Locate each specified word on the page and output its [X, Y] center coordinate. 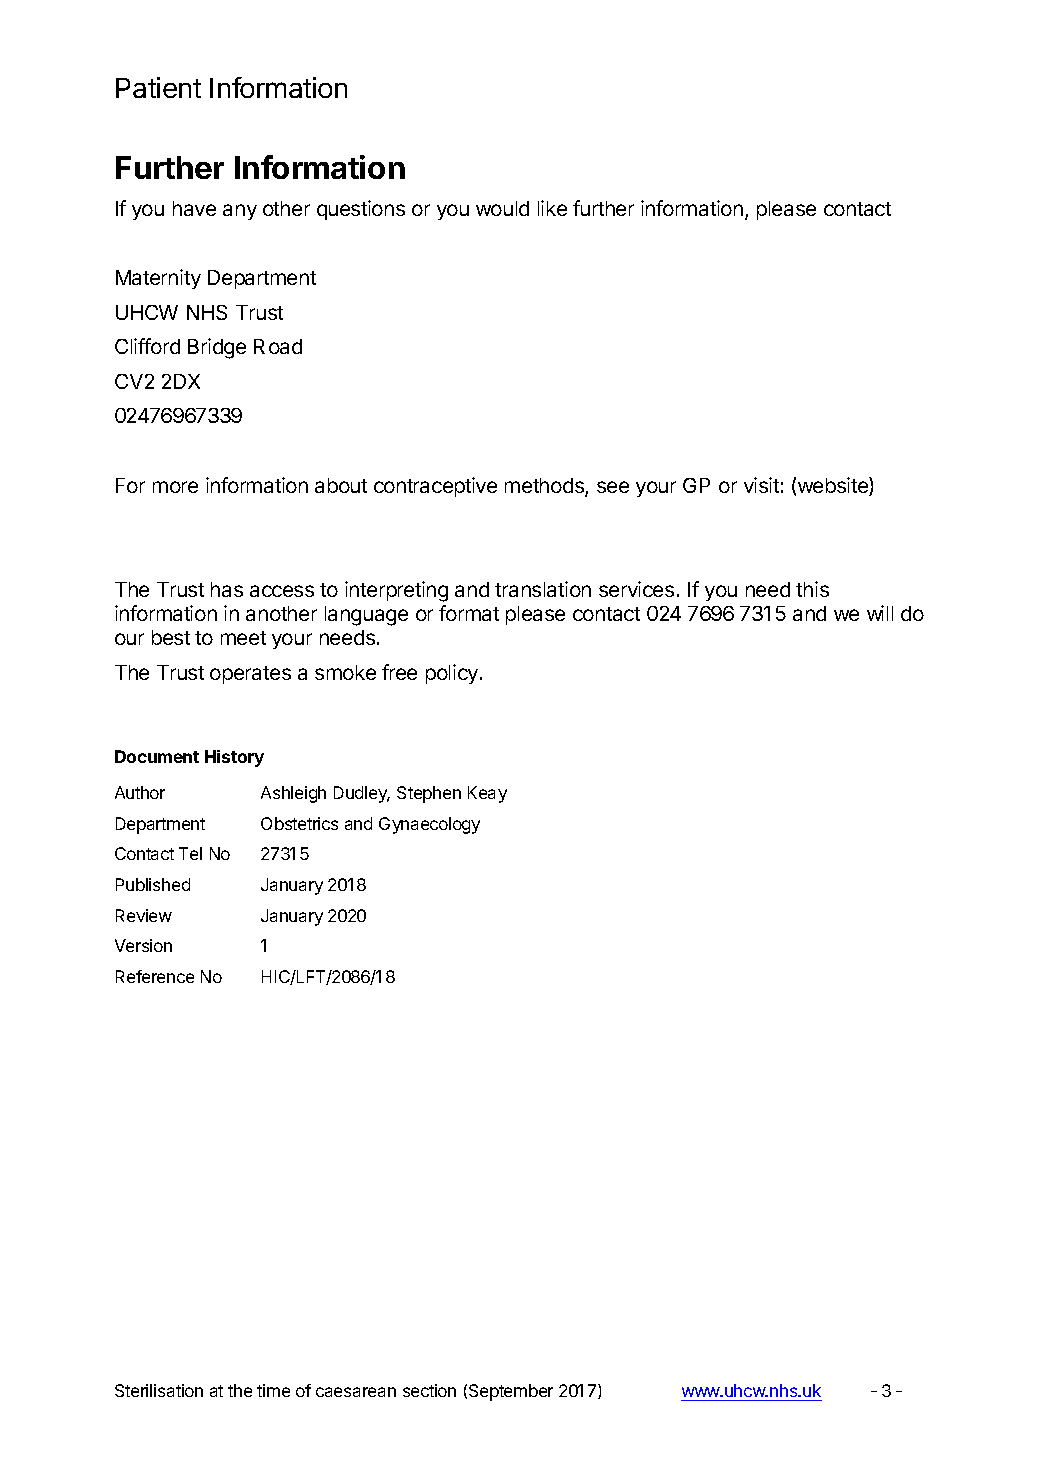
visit [761, 485]
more [175, 487]
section [429, 1390]
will [880, 613]
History [234, 758]
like [552, 208]
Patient [158, 87]
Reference [155, 976]
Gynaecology [429, 825]
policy [452, 674]
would [502, 208]
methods [545, 487]
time [273, 1390]
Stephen [429, 794]
